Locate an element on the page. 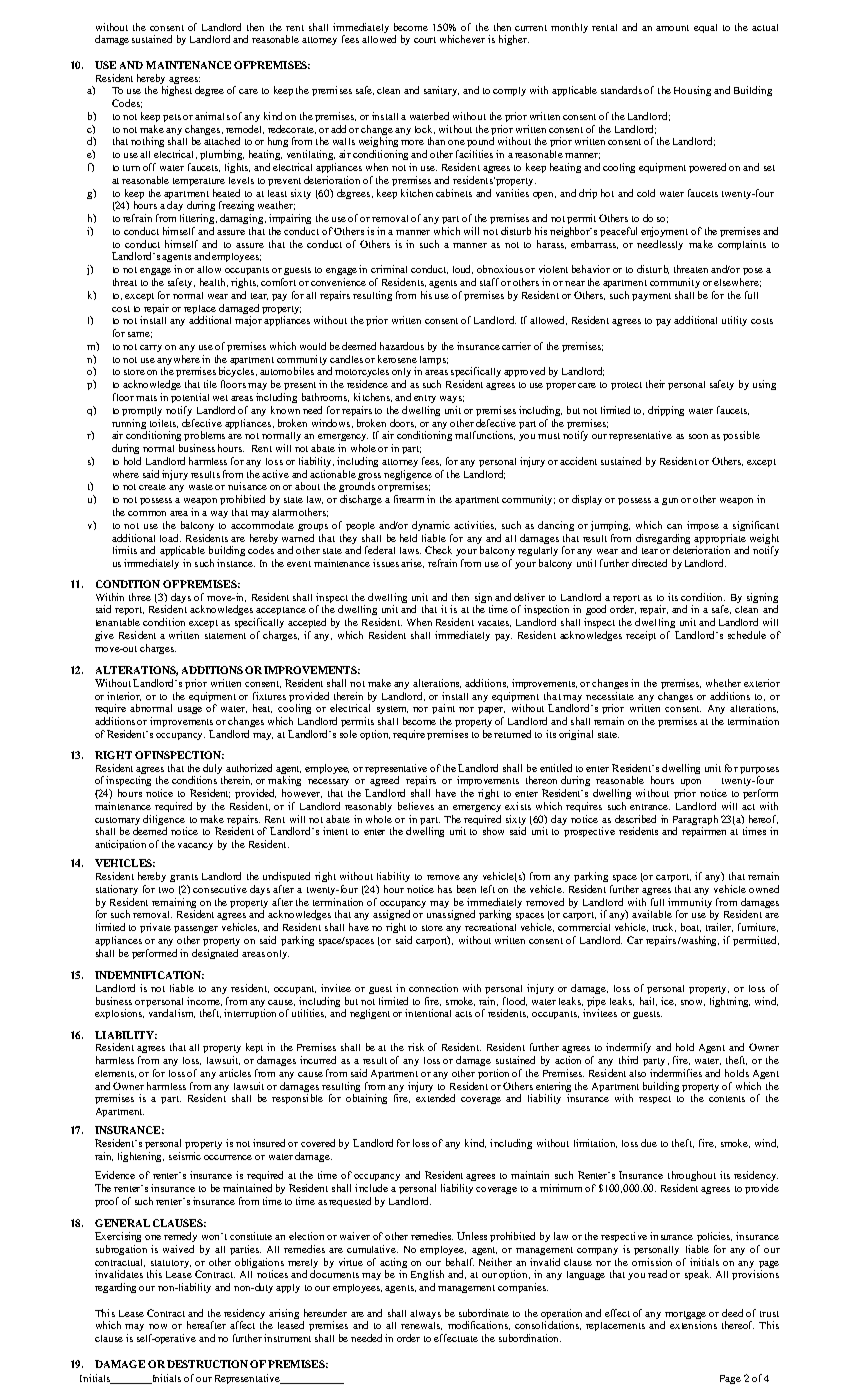 This page has height=1400, width=849. equal is located at coordinates (705, 28).
